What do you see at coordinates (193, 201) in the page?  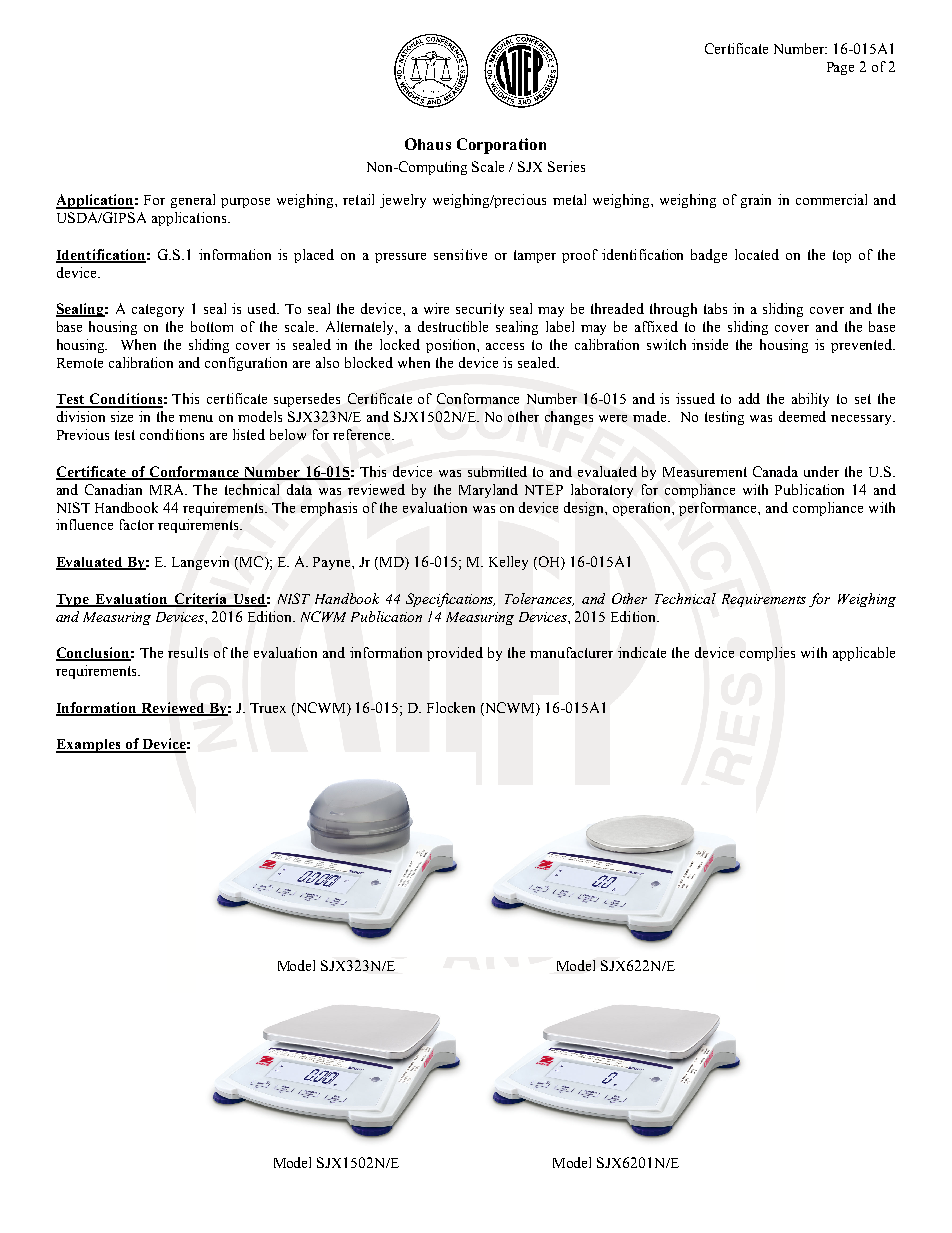 I see `general` at bounding box center [193, 201].
